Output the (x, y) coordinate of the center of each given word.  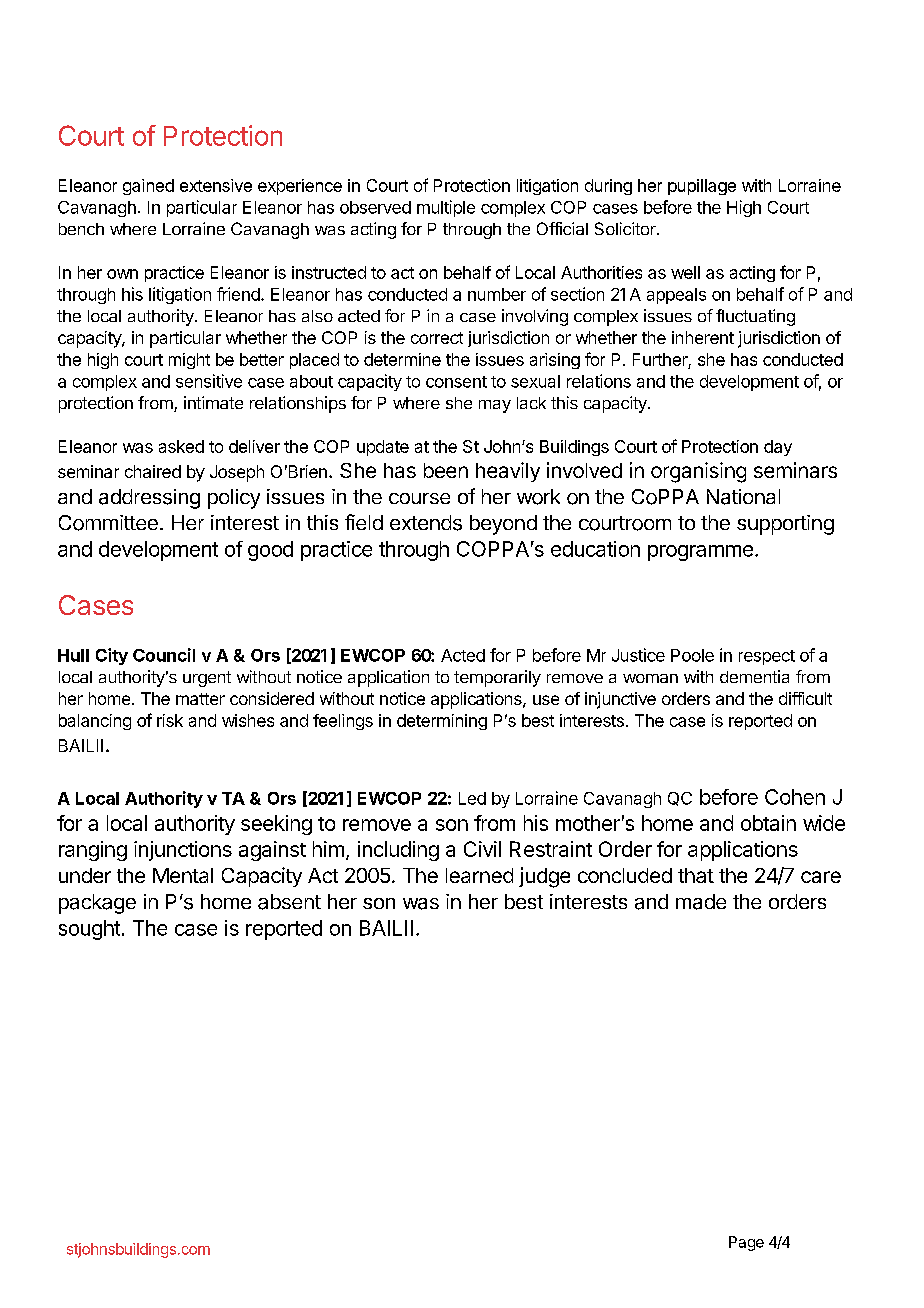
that (696, 875)
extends (426, 523)
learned (479, 875)
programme (700, 553)
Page (746, 1243)
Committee (108, 523)
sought (89, 930)
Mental (183, 875)
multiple (446, 208)
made (701, 902)
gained (148, 187)
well (685, 272)
